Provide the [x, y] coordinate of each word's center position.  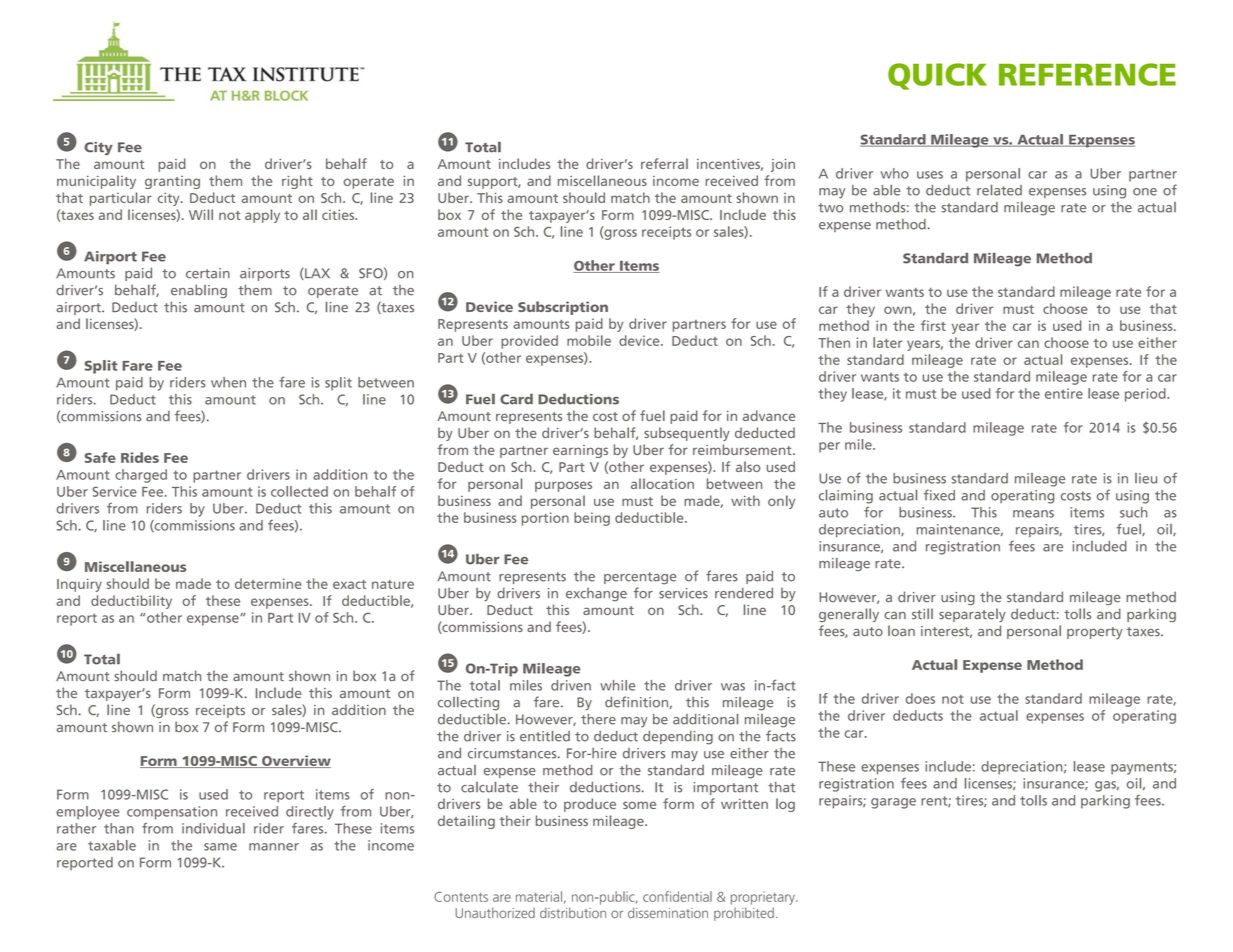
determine [268, 583]
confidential [677, 896]
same [220, 847]
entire [1064, 393]
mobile [589, 340]
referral [664, 163]
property [1095, 633]
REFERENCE [1087, 74]
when [228, 382]
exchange [596, 595]
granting [172, 182]
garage [893, 803]
